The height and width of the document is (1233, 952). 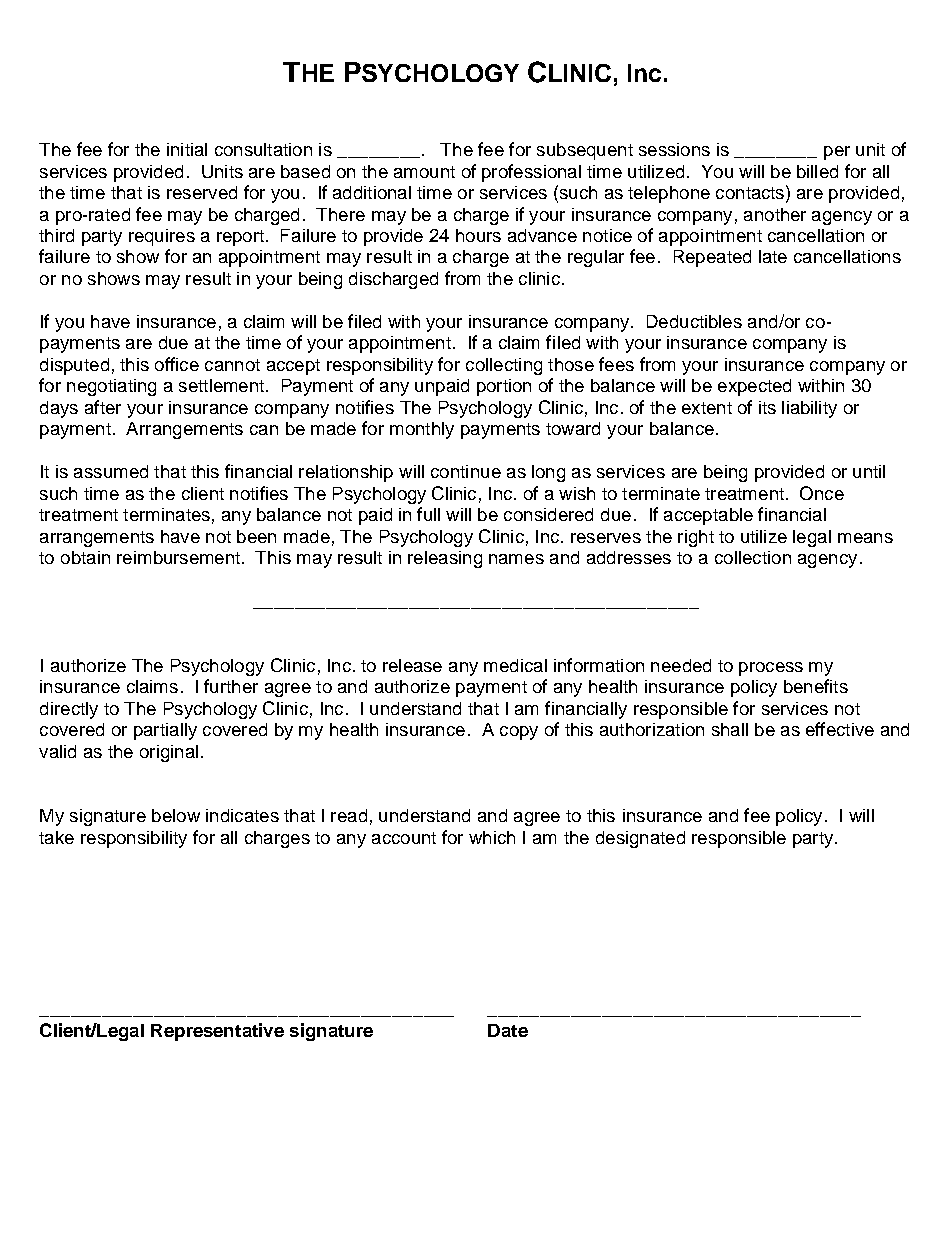 I want to click on expected, so click(x=754, y=387).
